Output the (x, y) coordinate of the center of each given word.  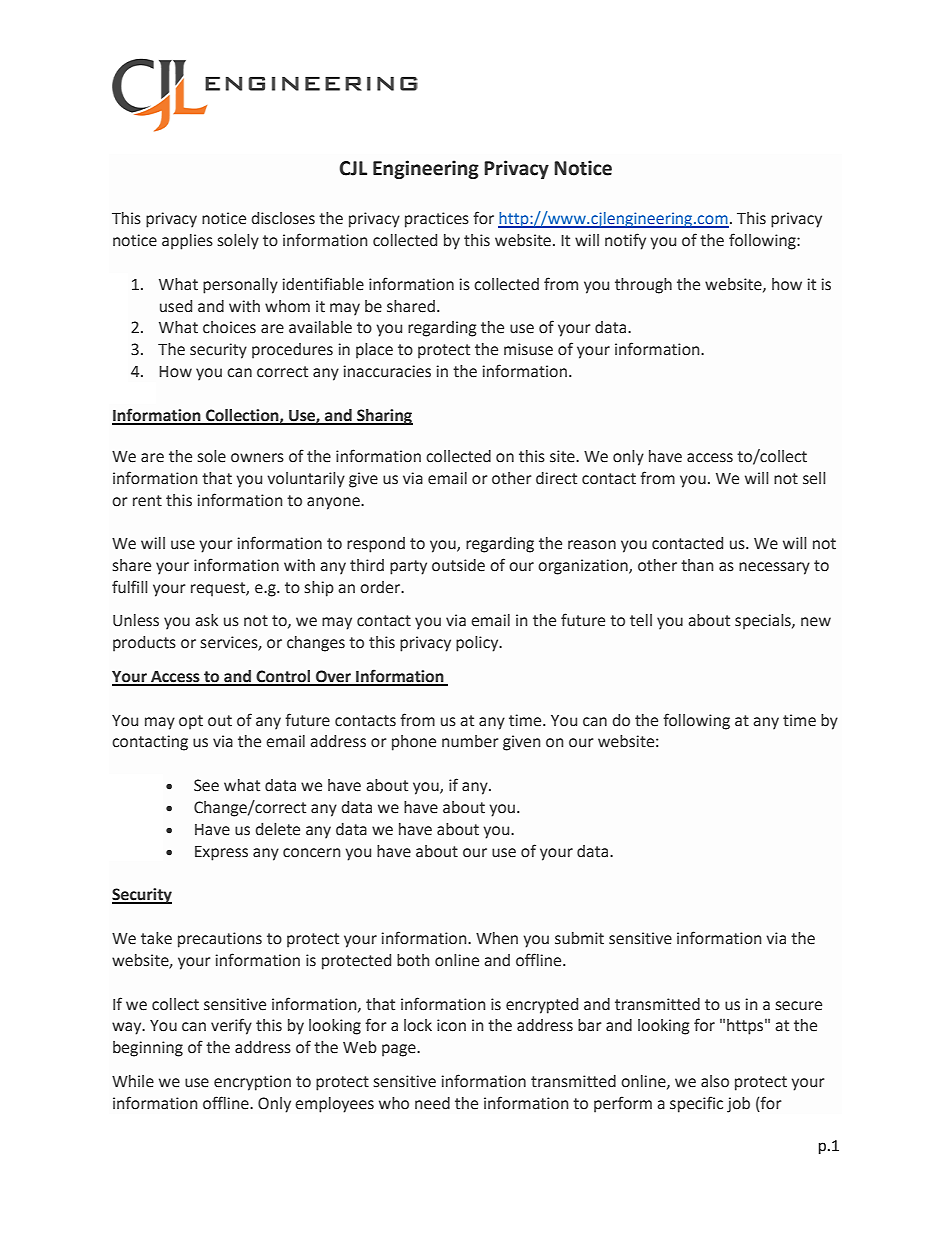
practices (437, 220)
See (206, 785)
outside (458, 565)
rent (147, 501)
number (470, 741)
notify (625, 241)
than (697, 565)
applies (187, 242)
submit (579, 938)
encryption (252, 1083)
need (432, 1103)
